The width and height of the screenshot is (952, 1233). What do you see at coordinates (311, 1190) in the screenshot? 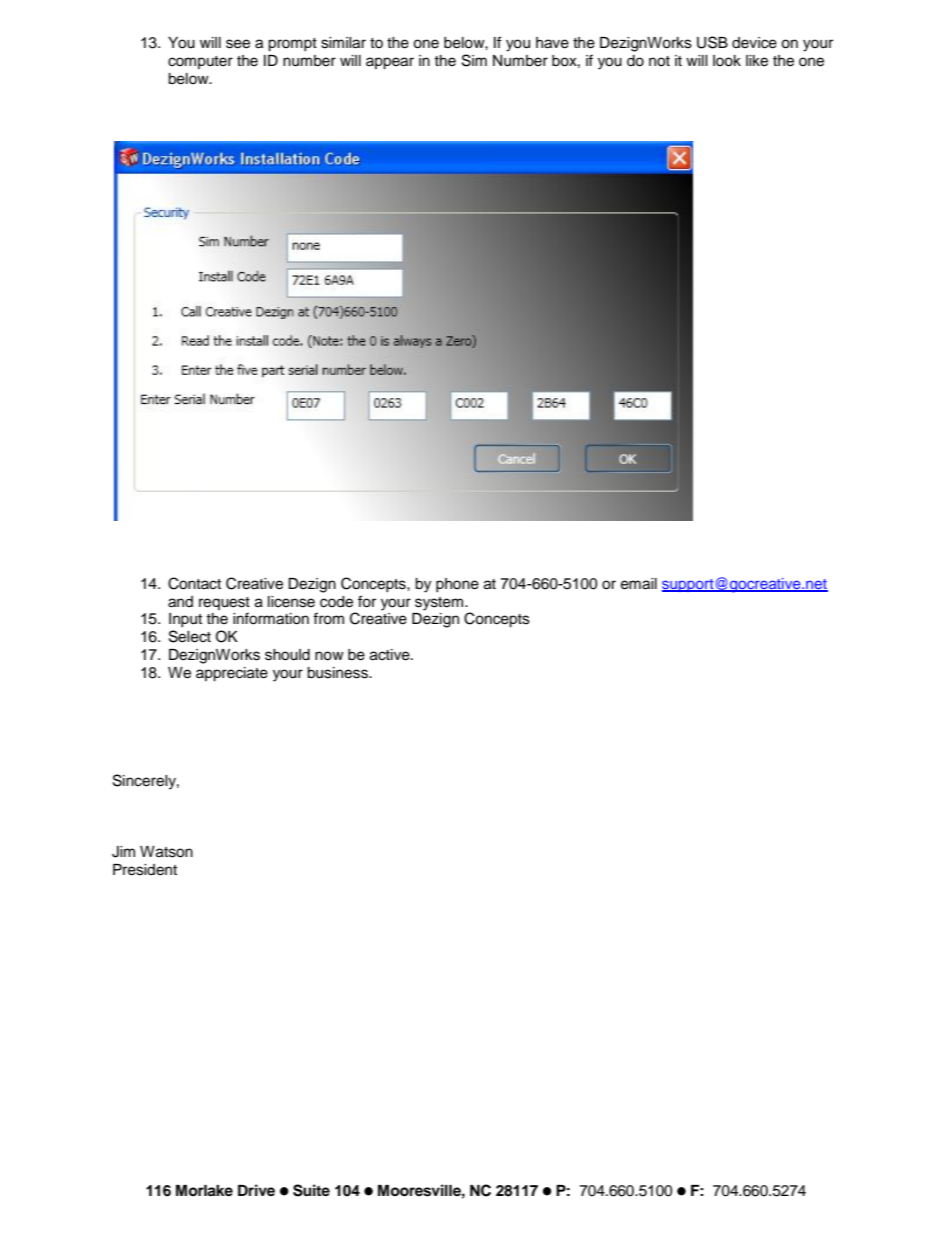
I see `Suite` at bounding box center [311, 1190].
